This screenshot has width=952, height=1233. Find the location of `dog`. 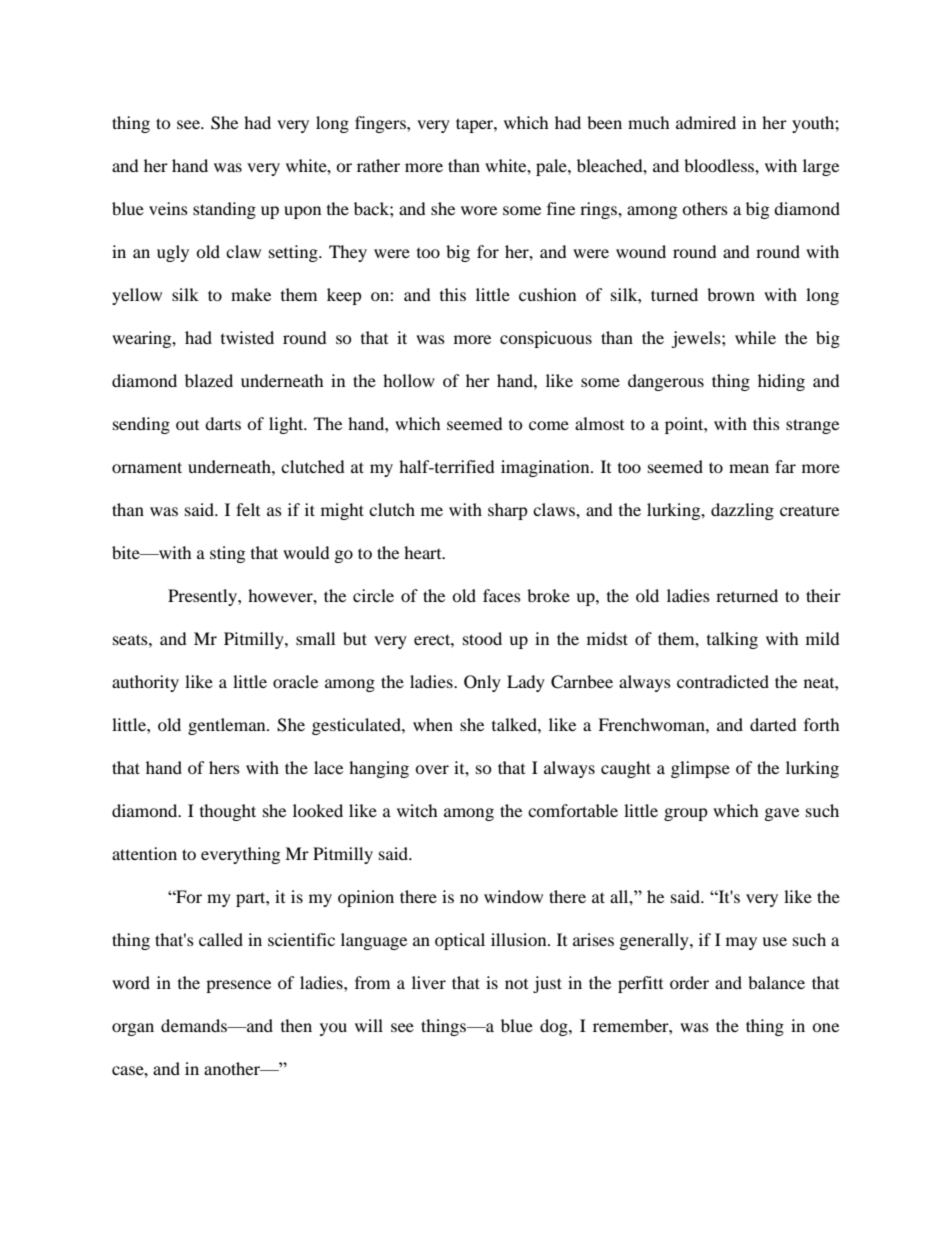

dog is located at coordinates (555, 1027).
